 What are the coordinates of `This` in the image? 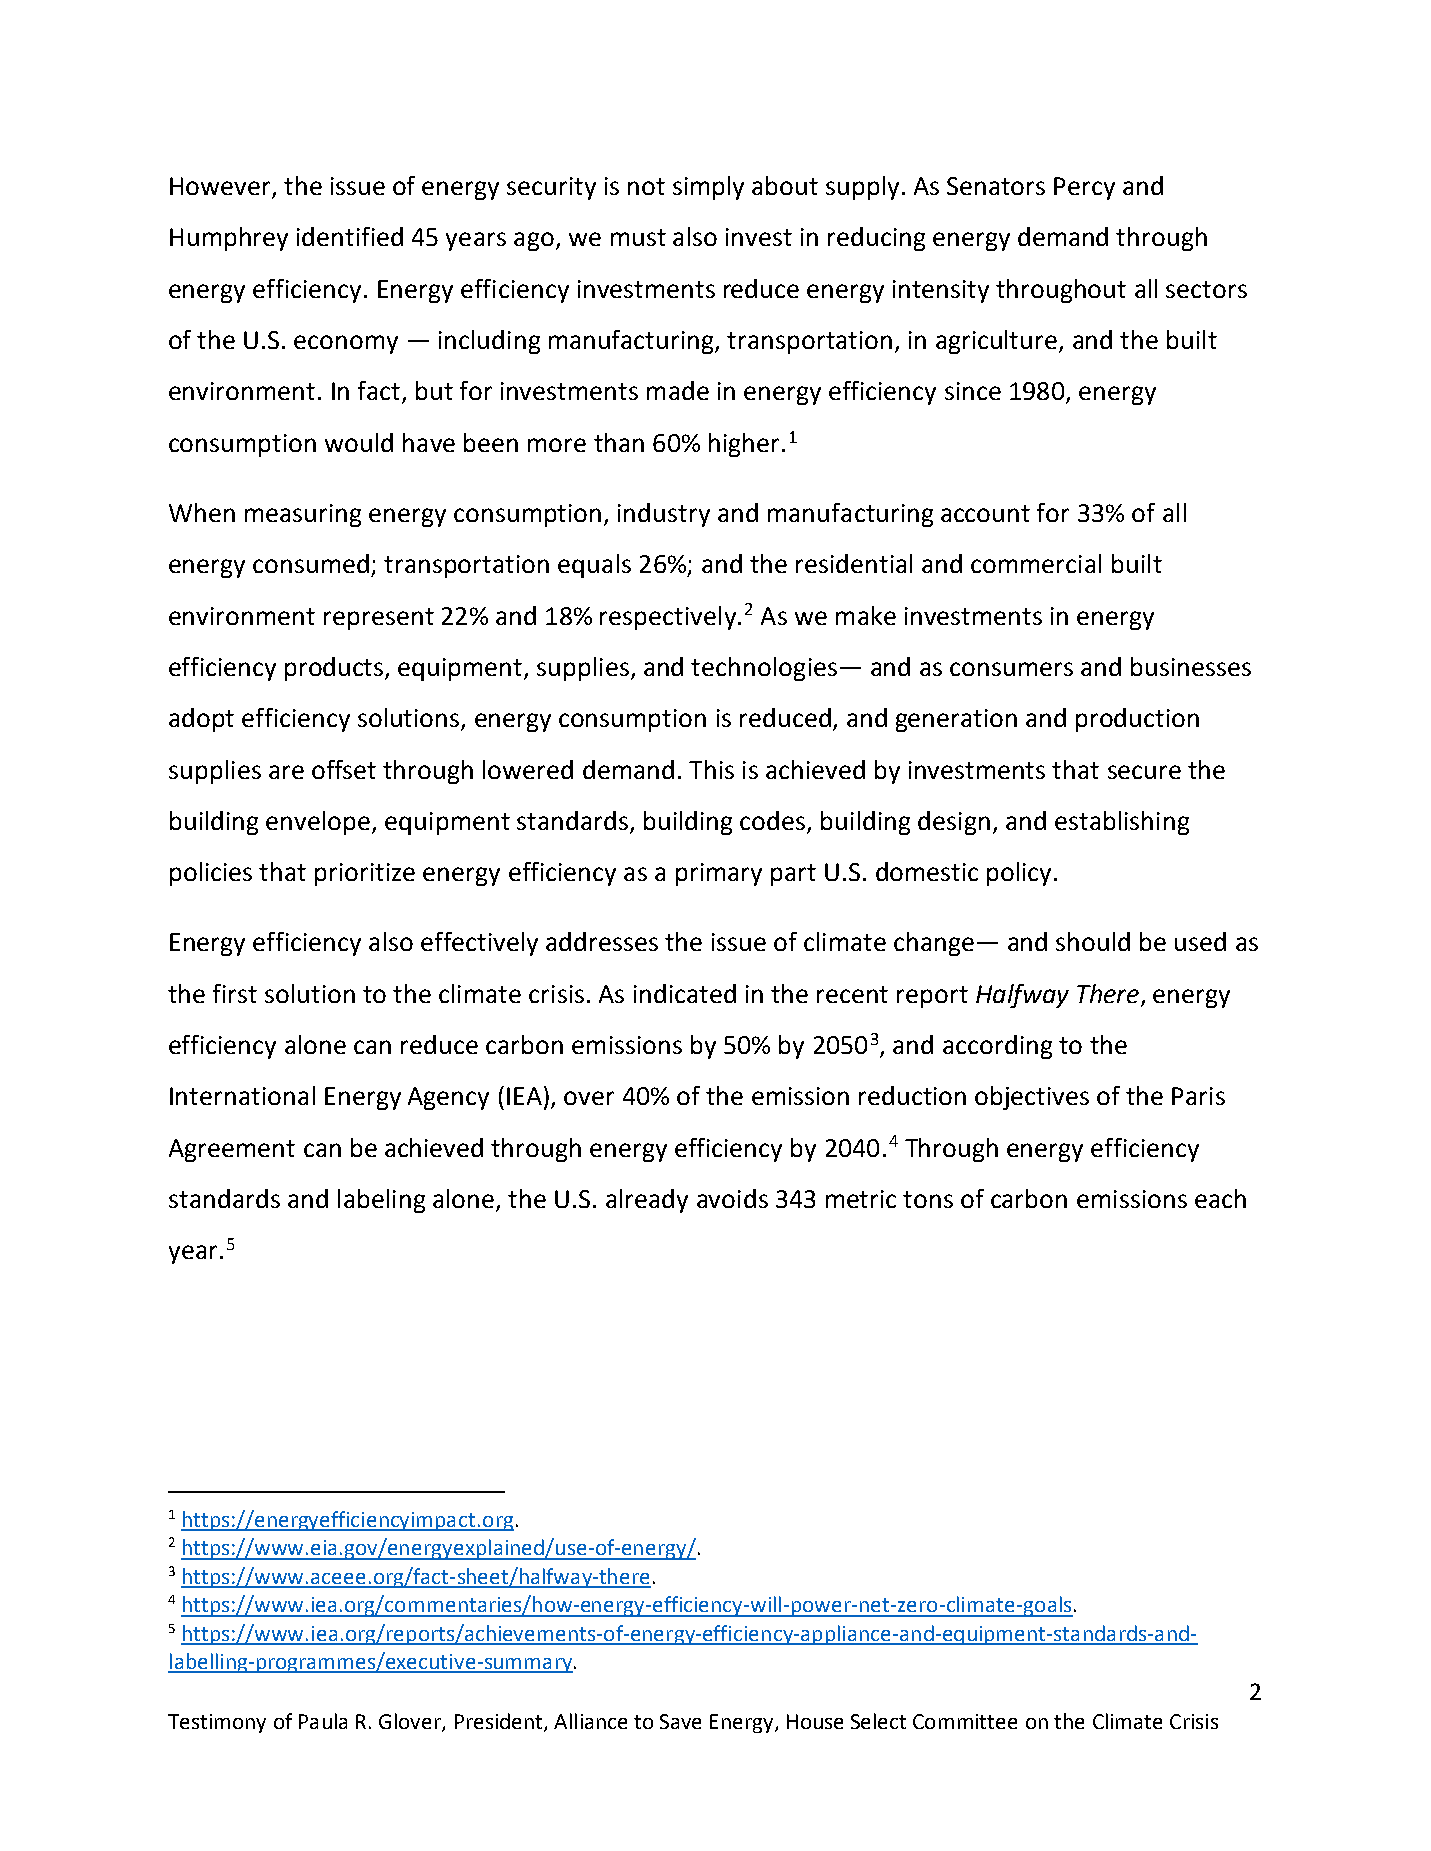 It's located at (711, 769).
